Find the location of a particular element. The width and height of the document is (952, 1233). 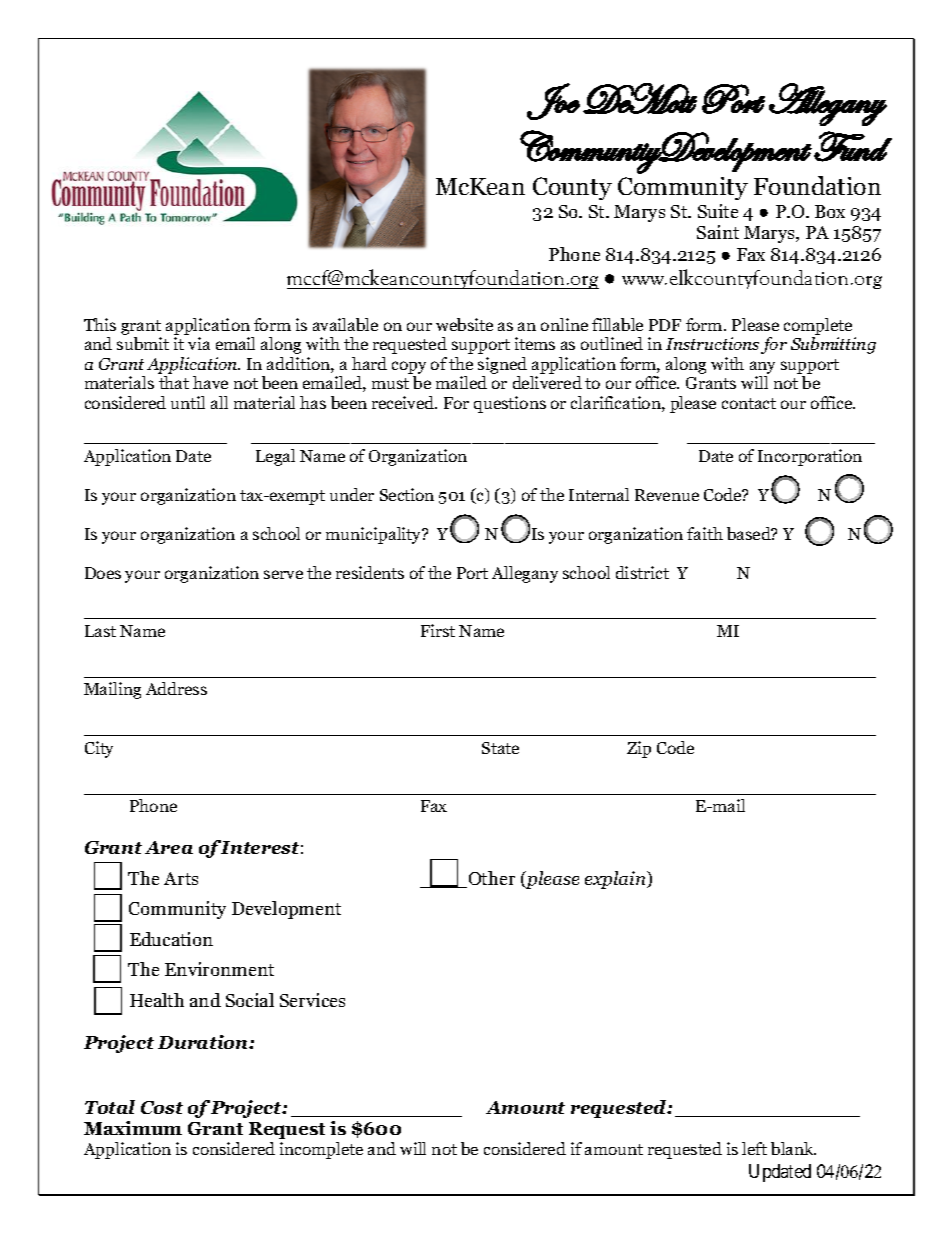

district is located at coordinates (642, 572).
